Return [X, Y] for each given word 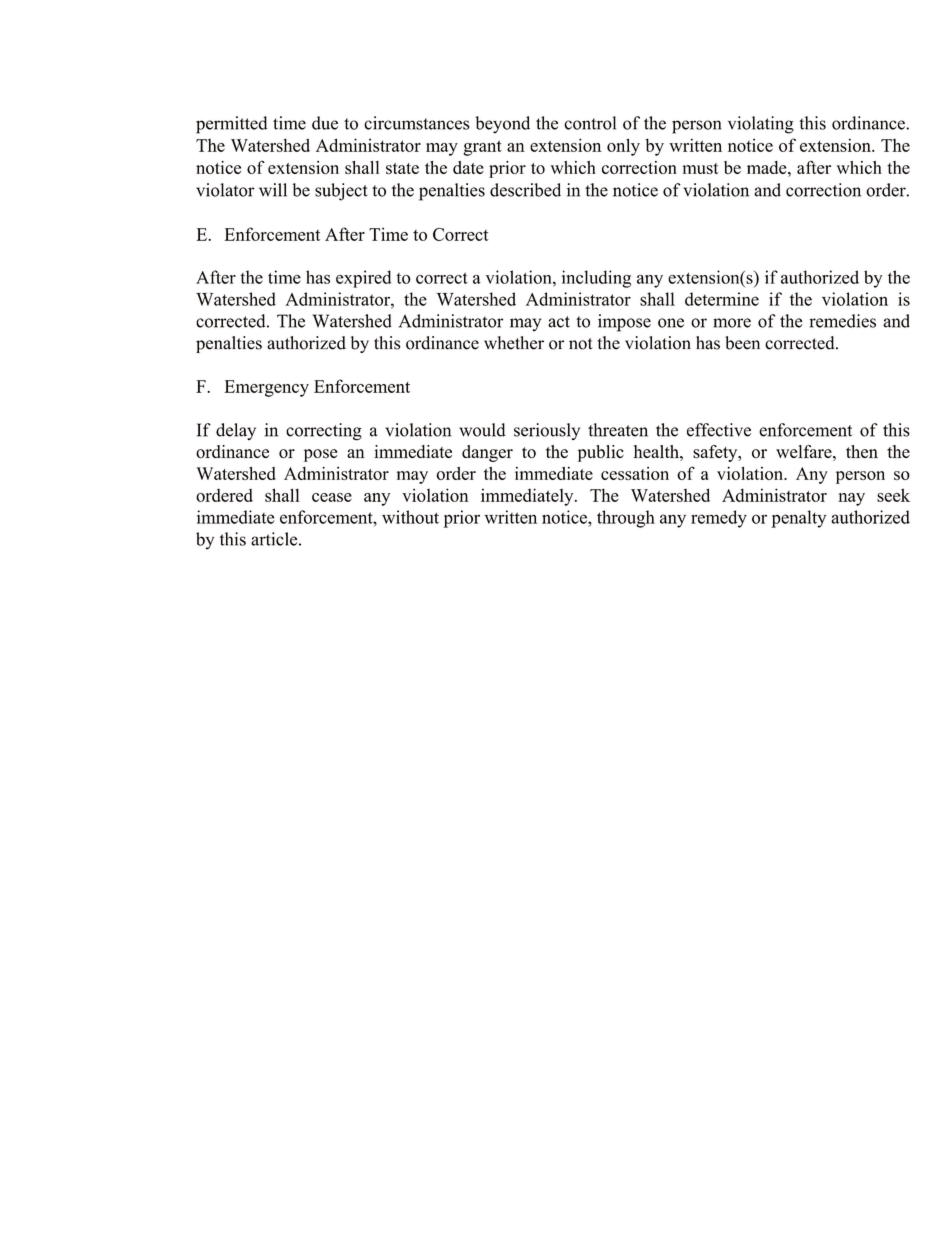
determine [722, 299]
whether [514, 343]
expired [363, 279]
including [596, 279]
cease [332, 497]
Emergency [266, 388]
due [325, 123]
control [590, 123]
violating [761, 125]
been [742, 343]
